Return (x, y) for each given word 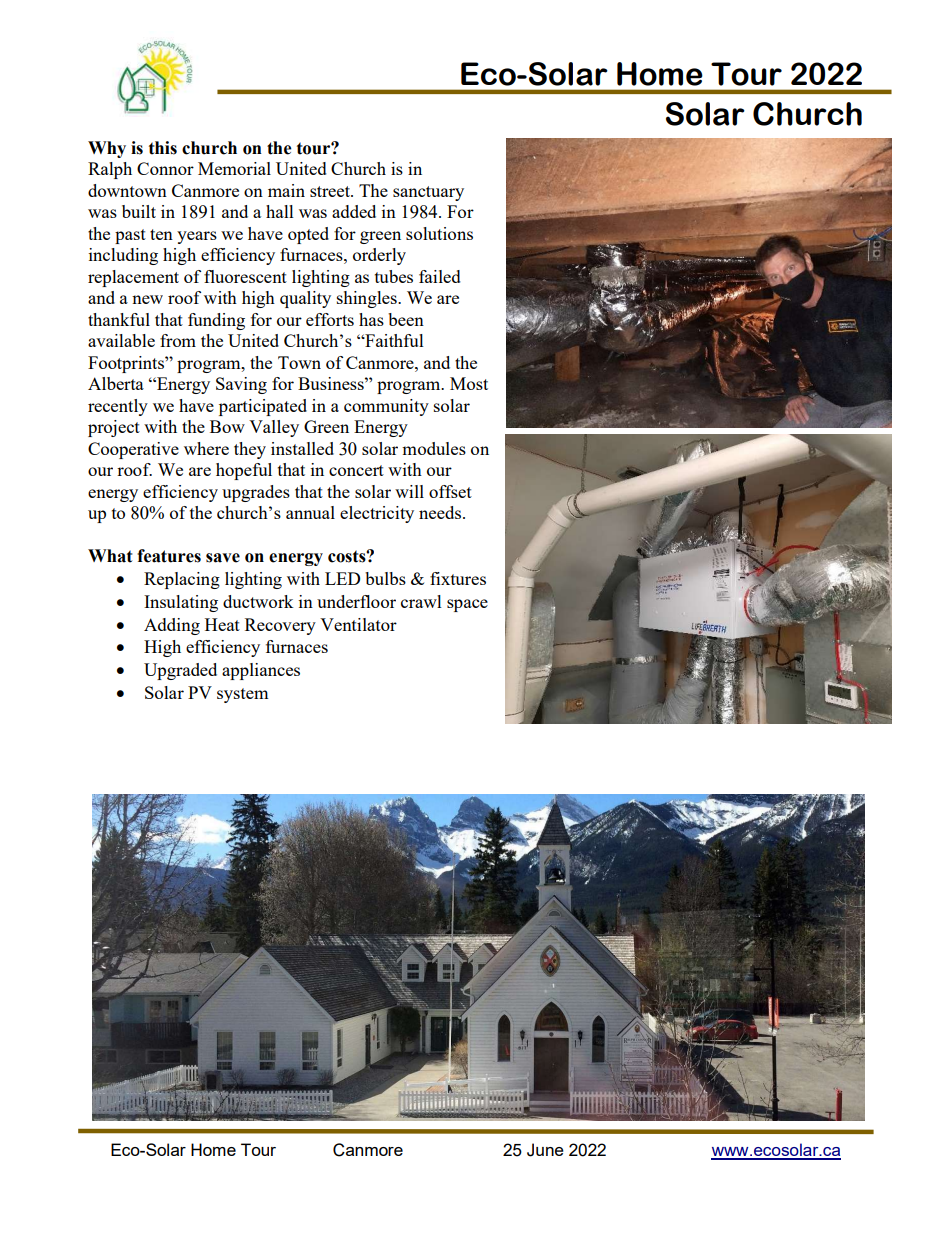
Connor (165, 168)
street (331, 191)
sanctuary (428, 193)
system (242, 695)
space (467, 605)
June (545, 1150)
